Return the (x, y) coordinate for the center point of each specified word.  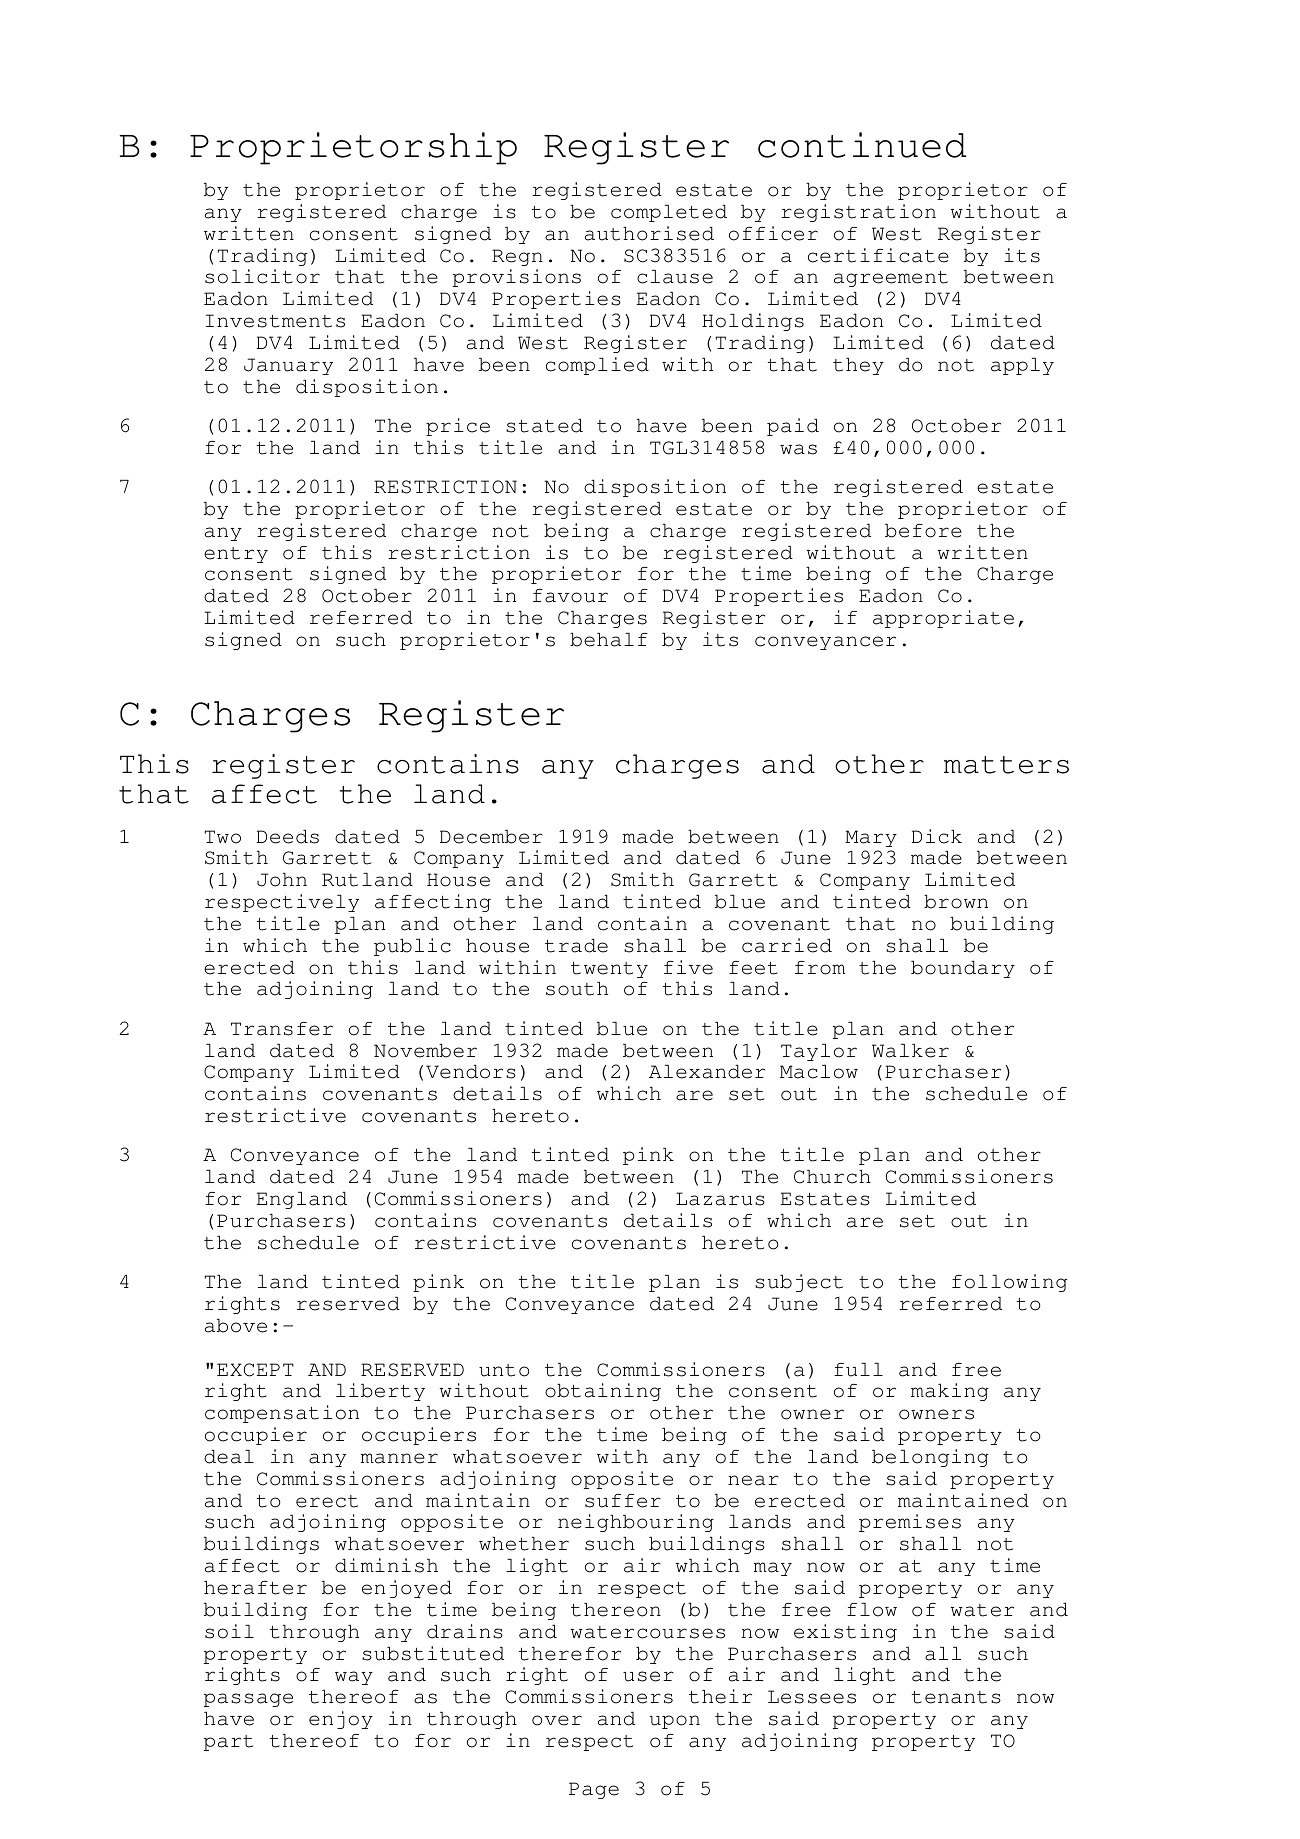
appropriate (943, 619)
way (354, 1678)
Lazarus (720, 1199)
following (1009, 1283)
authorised (649, 233)
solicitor (262, 276)
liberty (380, 1392)
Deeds (288, 837)
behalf (609, 640)
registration (858, 213)
